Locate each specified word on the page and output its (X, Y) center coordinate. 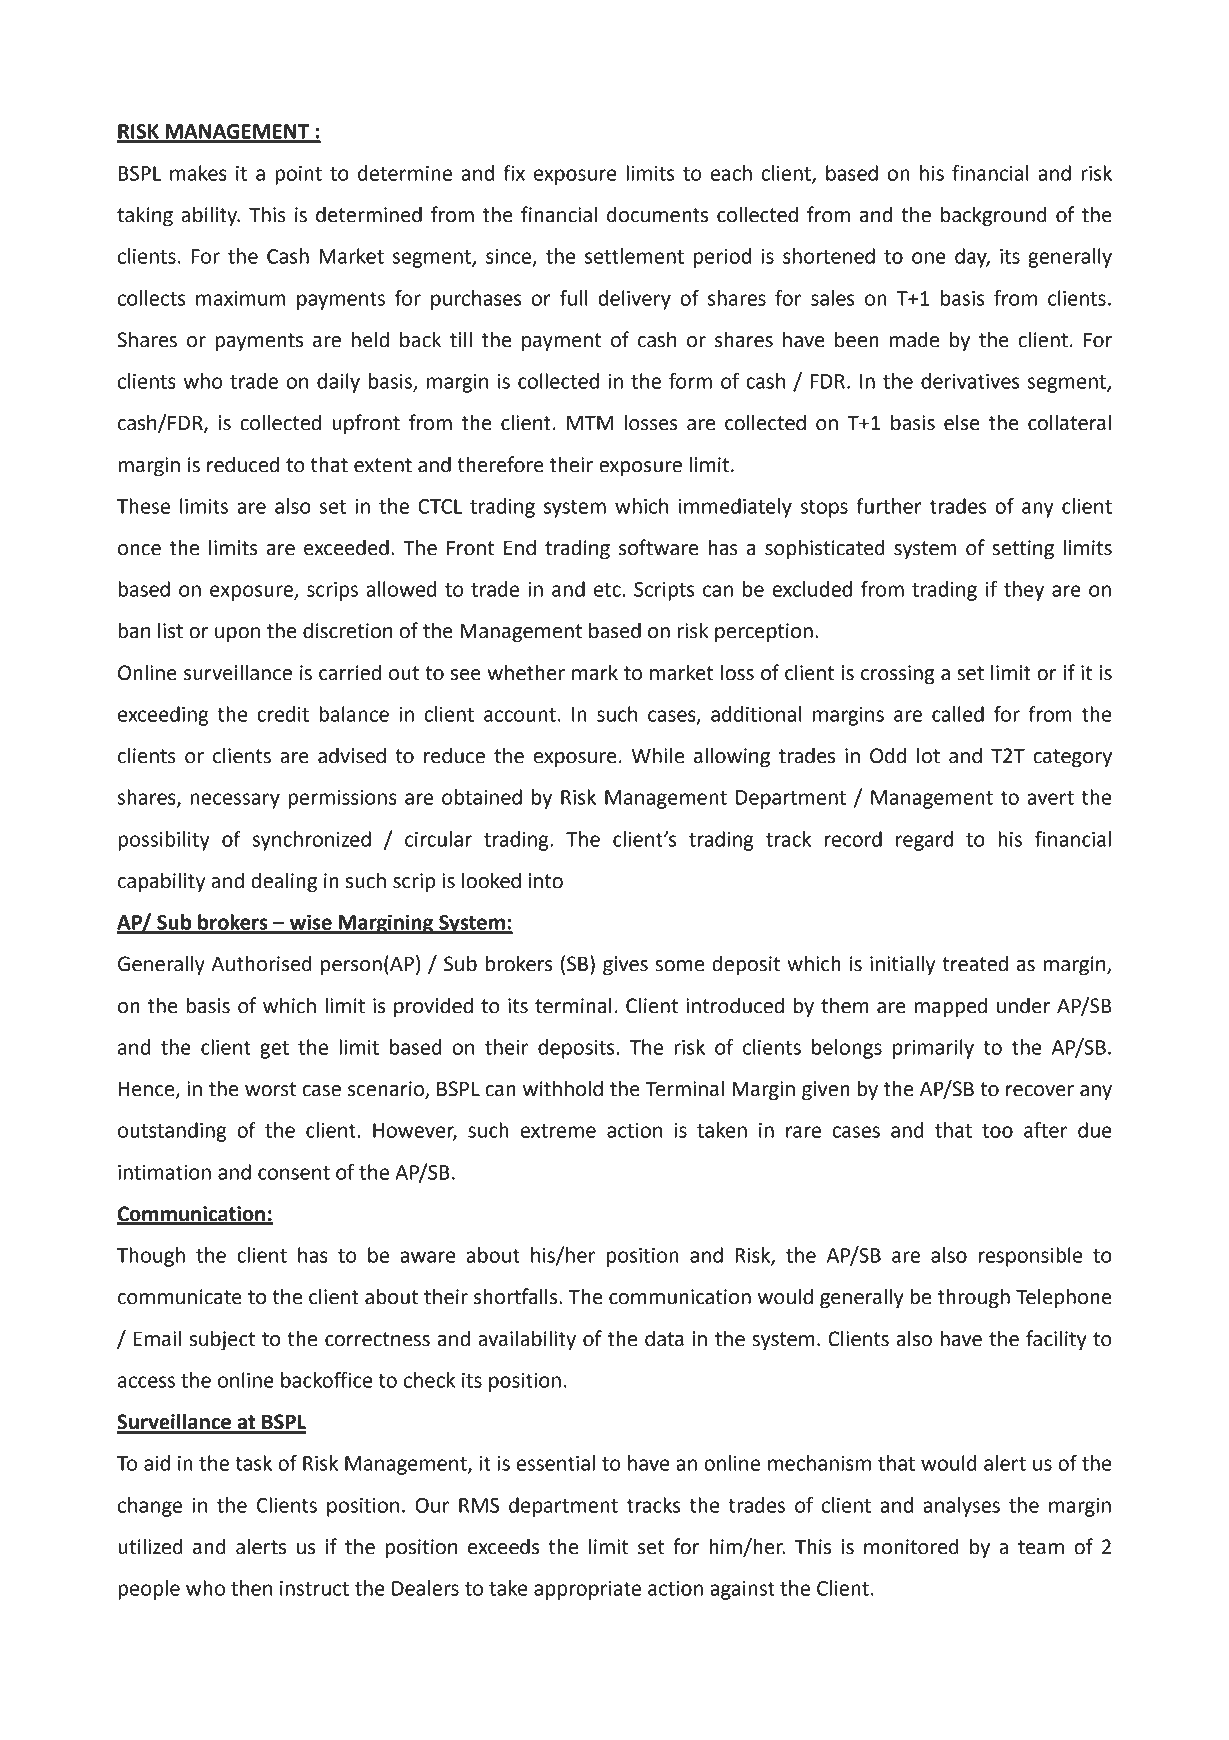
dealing (284, 882)
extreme (558, 1131)
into (545, 881)
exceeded (346, 547)
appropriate (587, 1590)
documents (657, 214)
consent (294, 1173)
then (251, 1588)
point (298, 175)
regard (924, 841)
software (659, 547)
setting (1023, 550)
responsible (1030, 1257)
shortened (829, 256)
